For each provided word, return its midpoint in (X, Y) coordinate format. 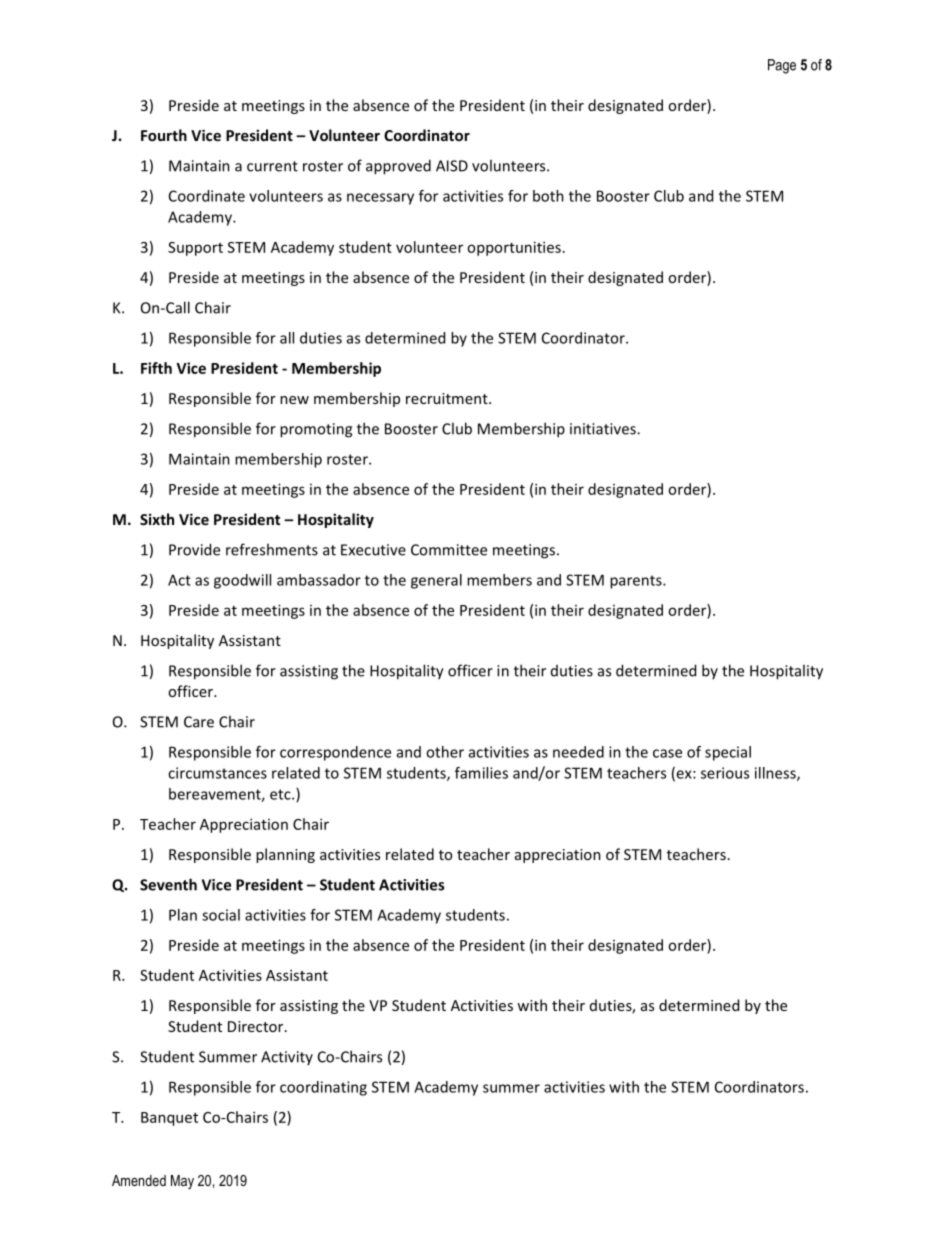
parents (637, 582)
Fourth (164, 135)
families (481, 773)
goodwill (242, 581)
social (221, 915)
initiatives (604, 429)
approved (398, 167)
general (436, 581)
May (182, 1182)
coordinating (323, 1088)
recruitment (448, 398)
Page (782, 66)
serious (725, 773)
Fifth (156, 368)
